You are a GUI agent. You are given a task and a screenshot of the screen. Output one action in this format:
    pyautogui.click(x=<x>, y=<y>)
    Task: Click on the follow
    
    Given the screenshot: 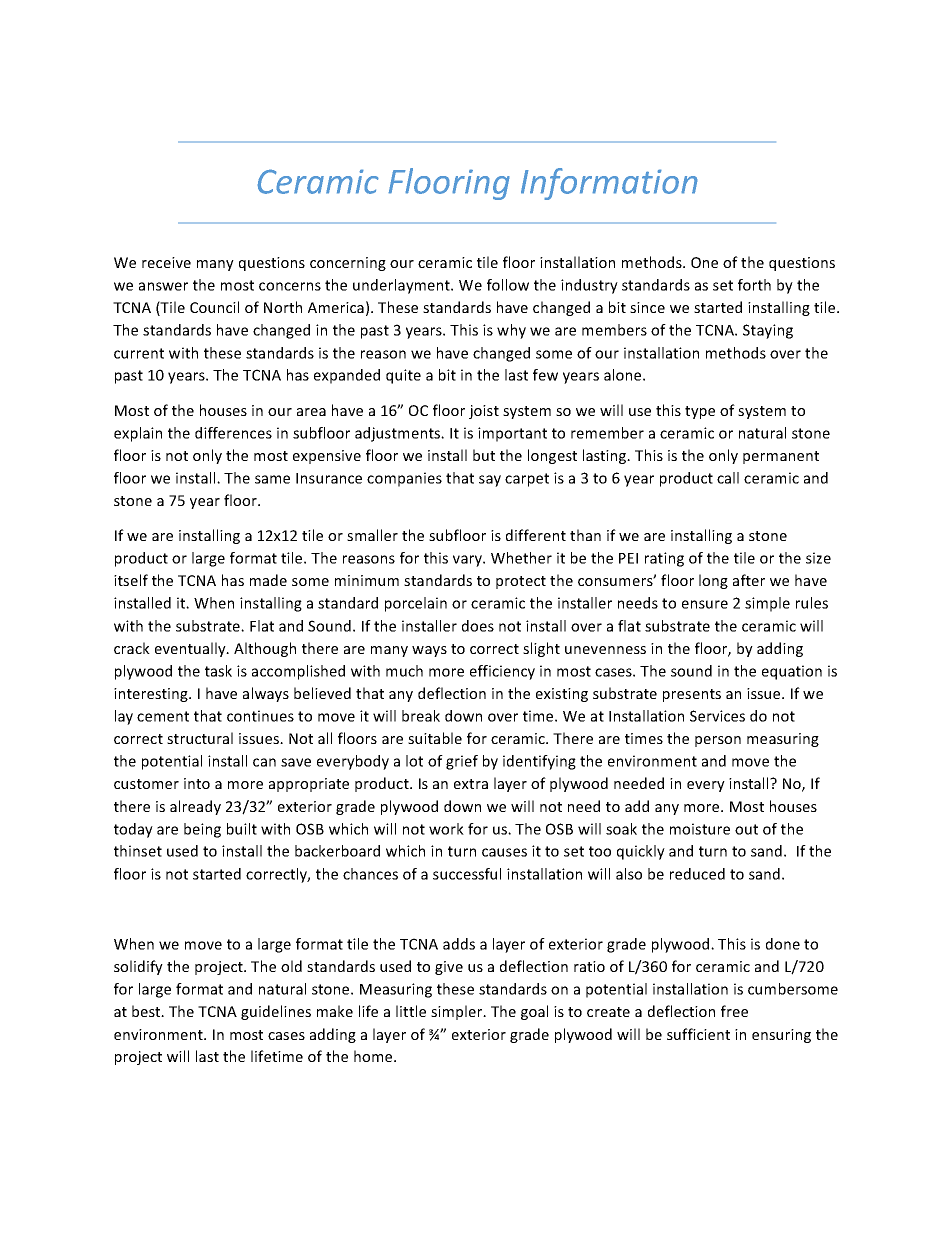 What is the action you would take?
    pyautogui.click(x=508, y=285)
